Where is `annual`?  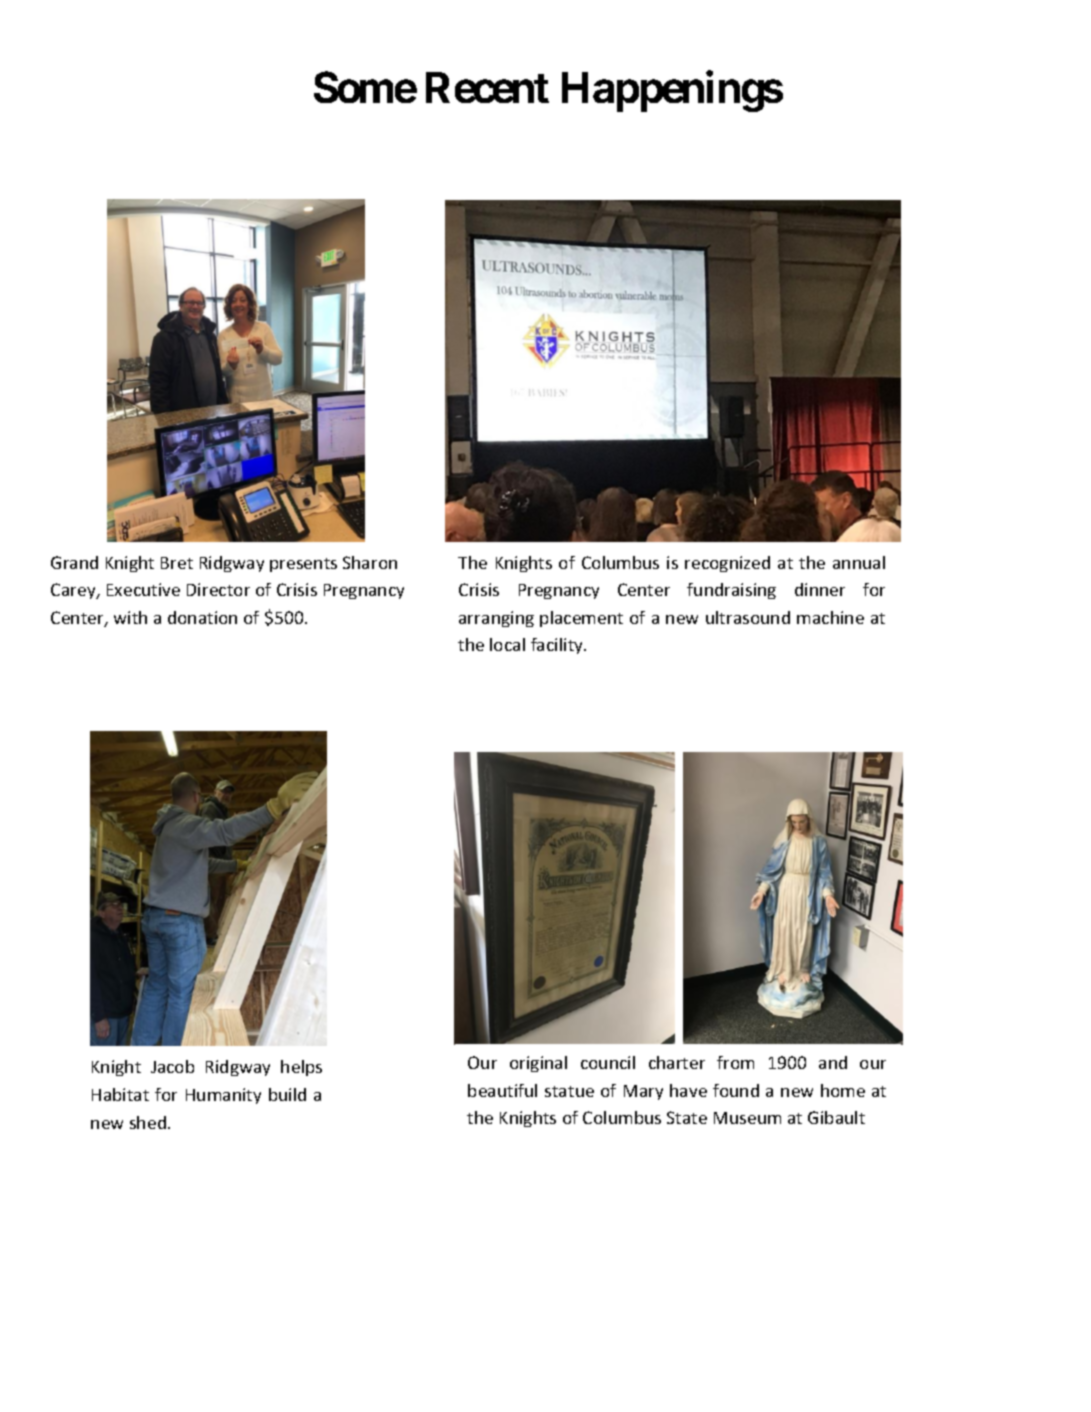 annual is located at coordinates (859, 562).
